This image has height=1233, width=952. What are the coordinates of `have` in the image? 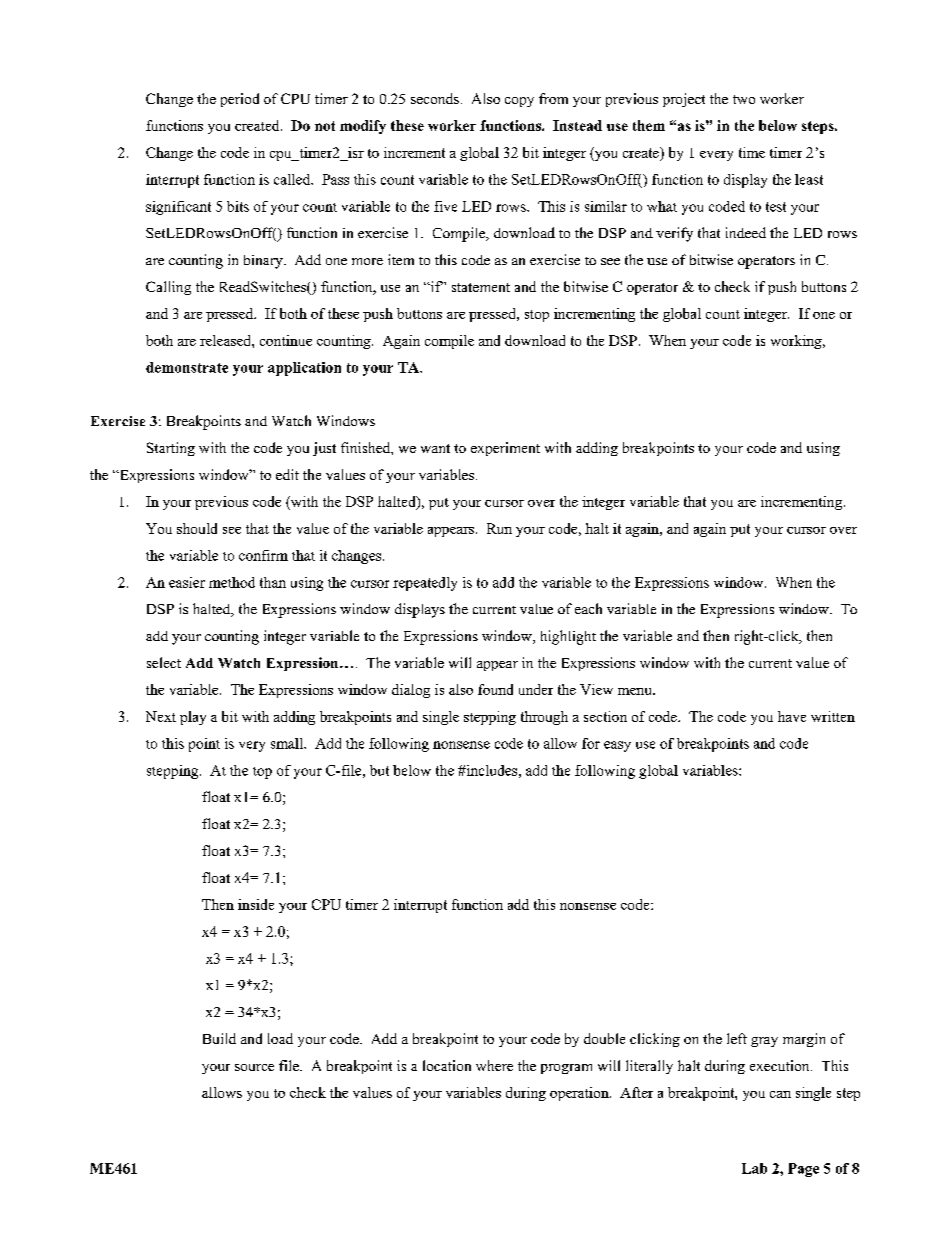 It's located at (792, 716).
